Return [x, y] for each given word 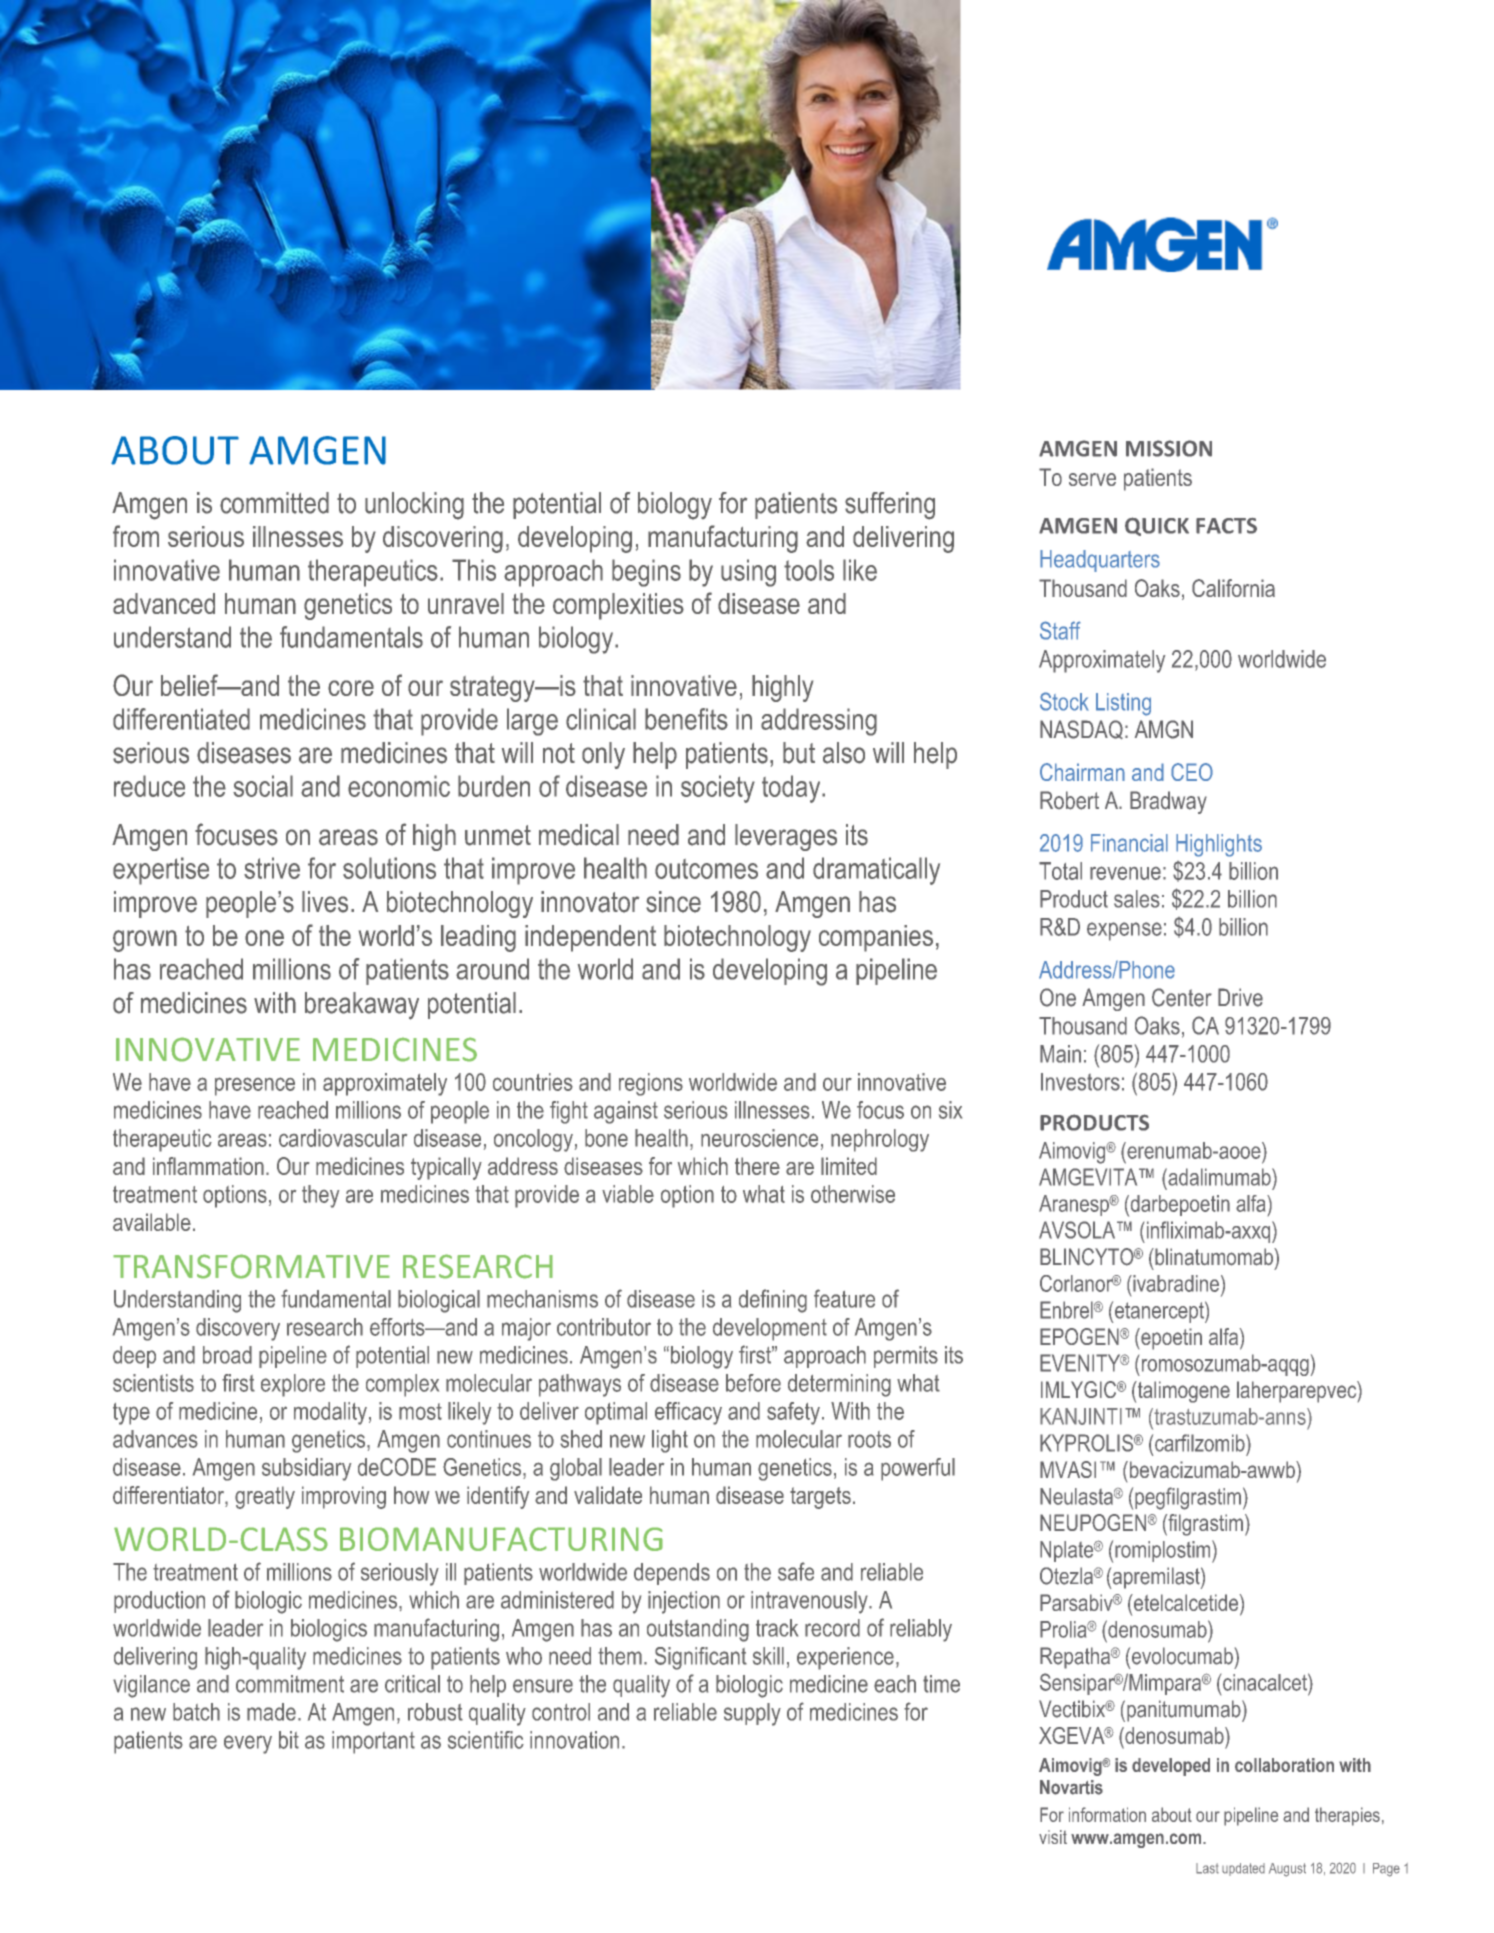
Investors [1080, 1082]
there [757, 1166]
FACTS [1226, 526]
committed [274, 503]
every [248, 1744]
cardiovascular [343, 1138]
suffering [890, 506]
